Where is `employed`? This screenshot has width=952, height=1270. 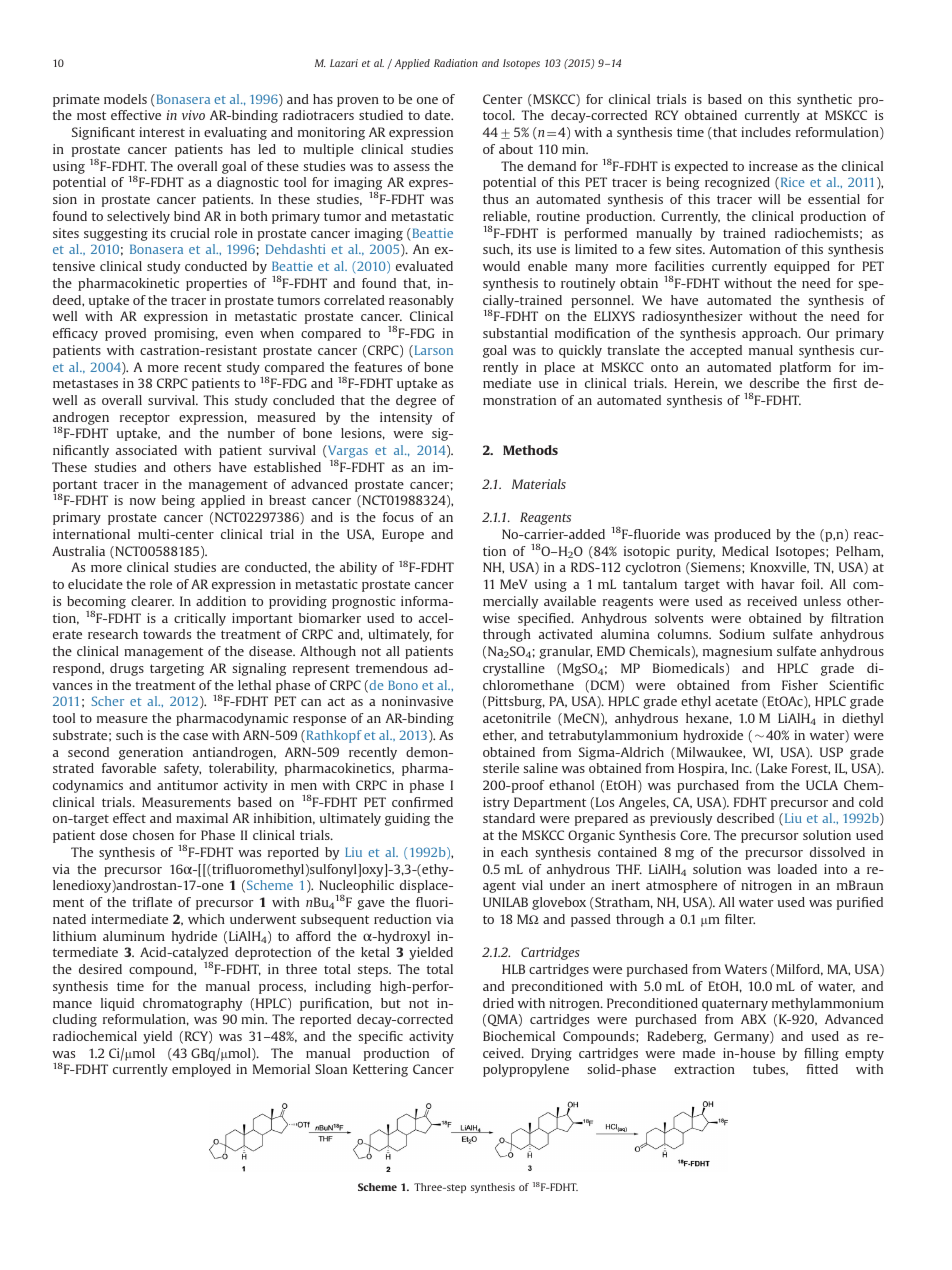
employed is located at coordinates (201, 1070).
